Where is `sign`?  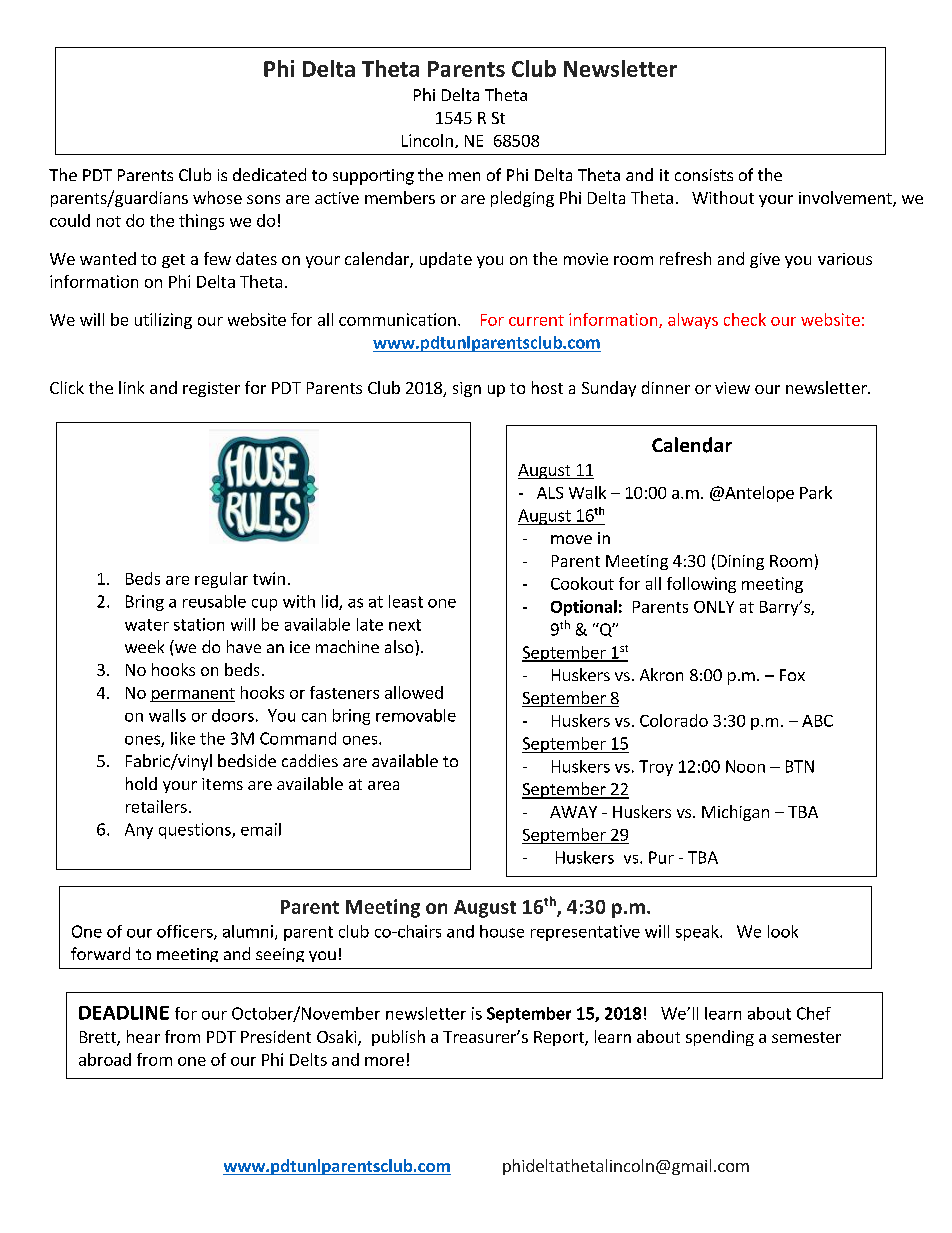 sign is located at coordinates (467, 389).
